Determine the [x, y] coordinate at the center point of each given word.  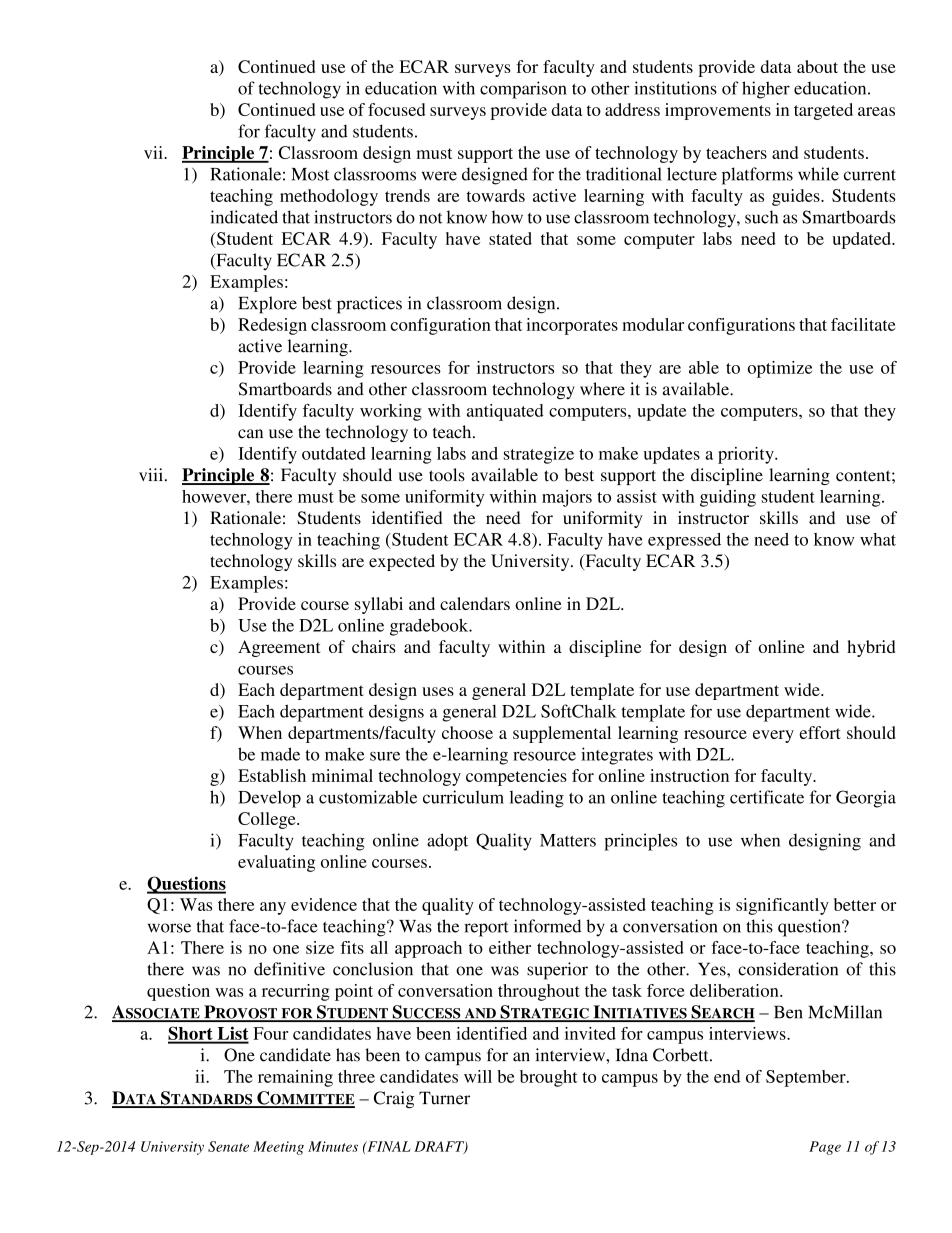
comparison [523, 90]
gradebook [430, 627]
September [807, 1078]
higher [766, 90]
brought [549, 1078]
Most [310, 174]
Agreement [279, 648]
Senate [228, 1146]
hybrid [871, 648]
